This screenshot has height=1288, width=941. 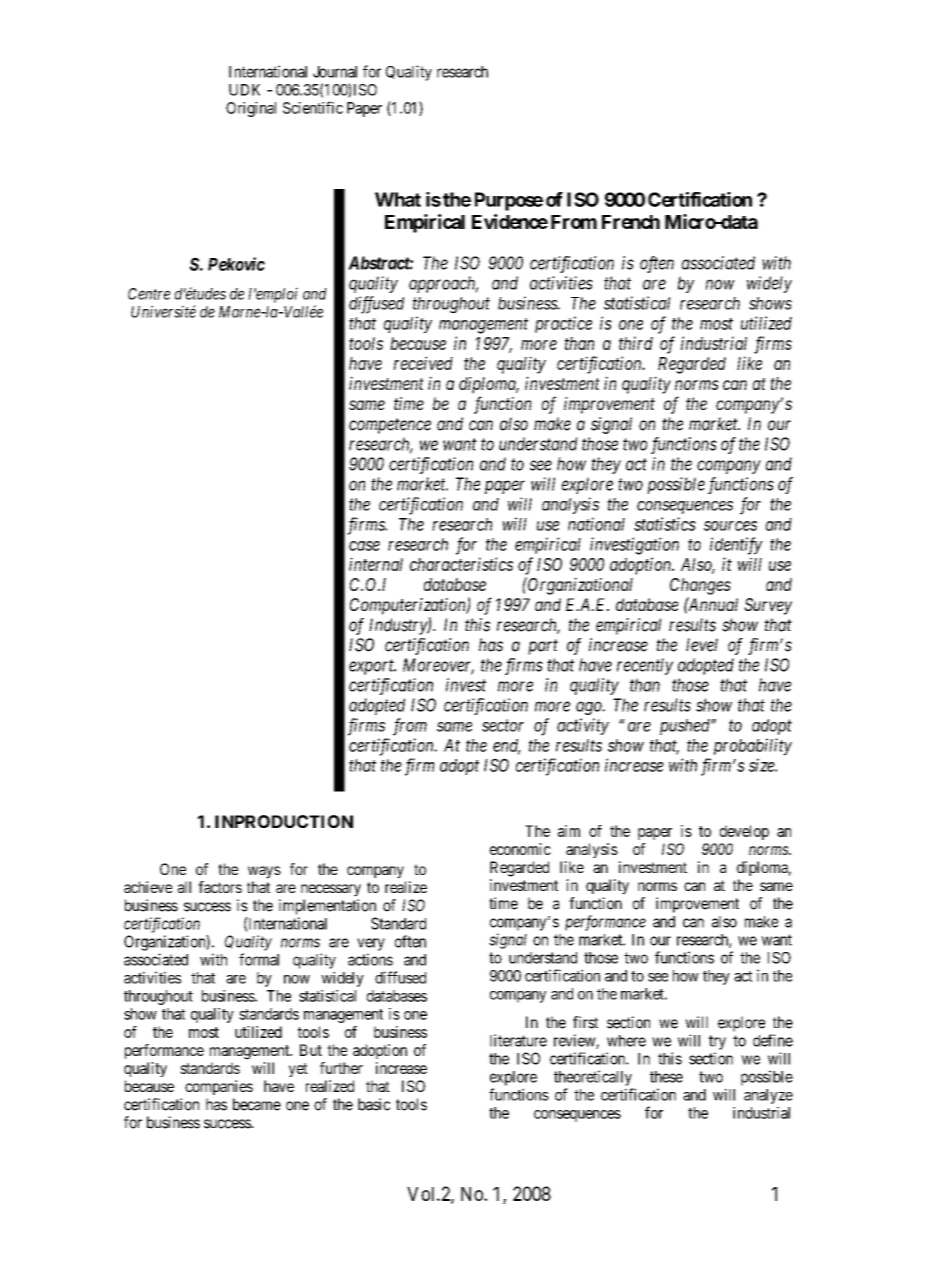 What do you see at coordinates (631, 222) in the screenshot?
I see `French` at bounding box center [631, 222].
